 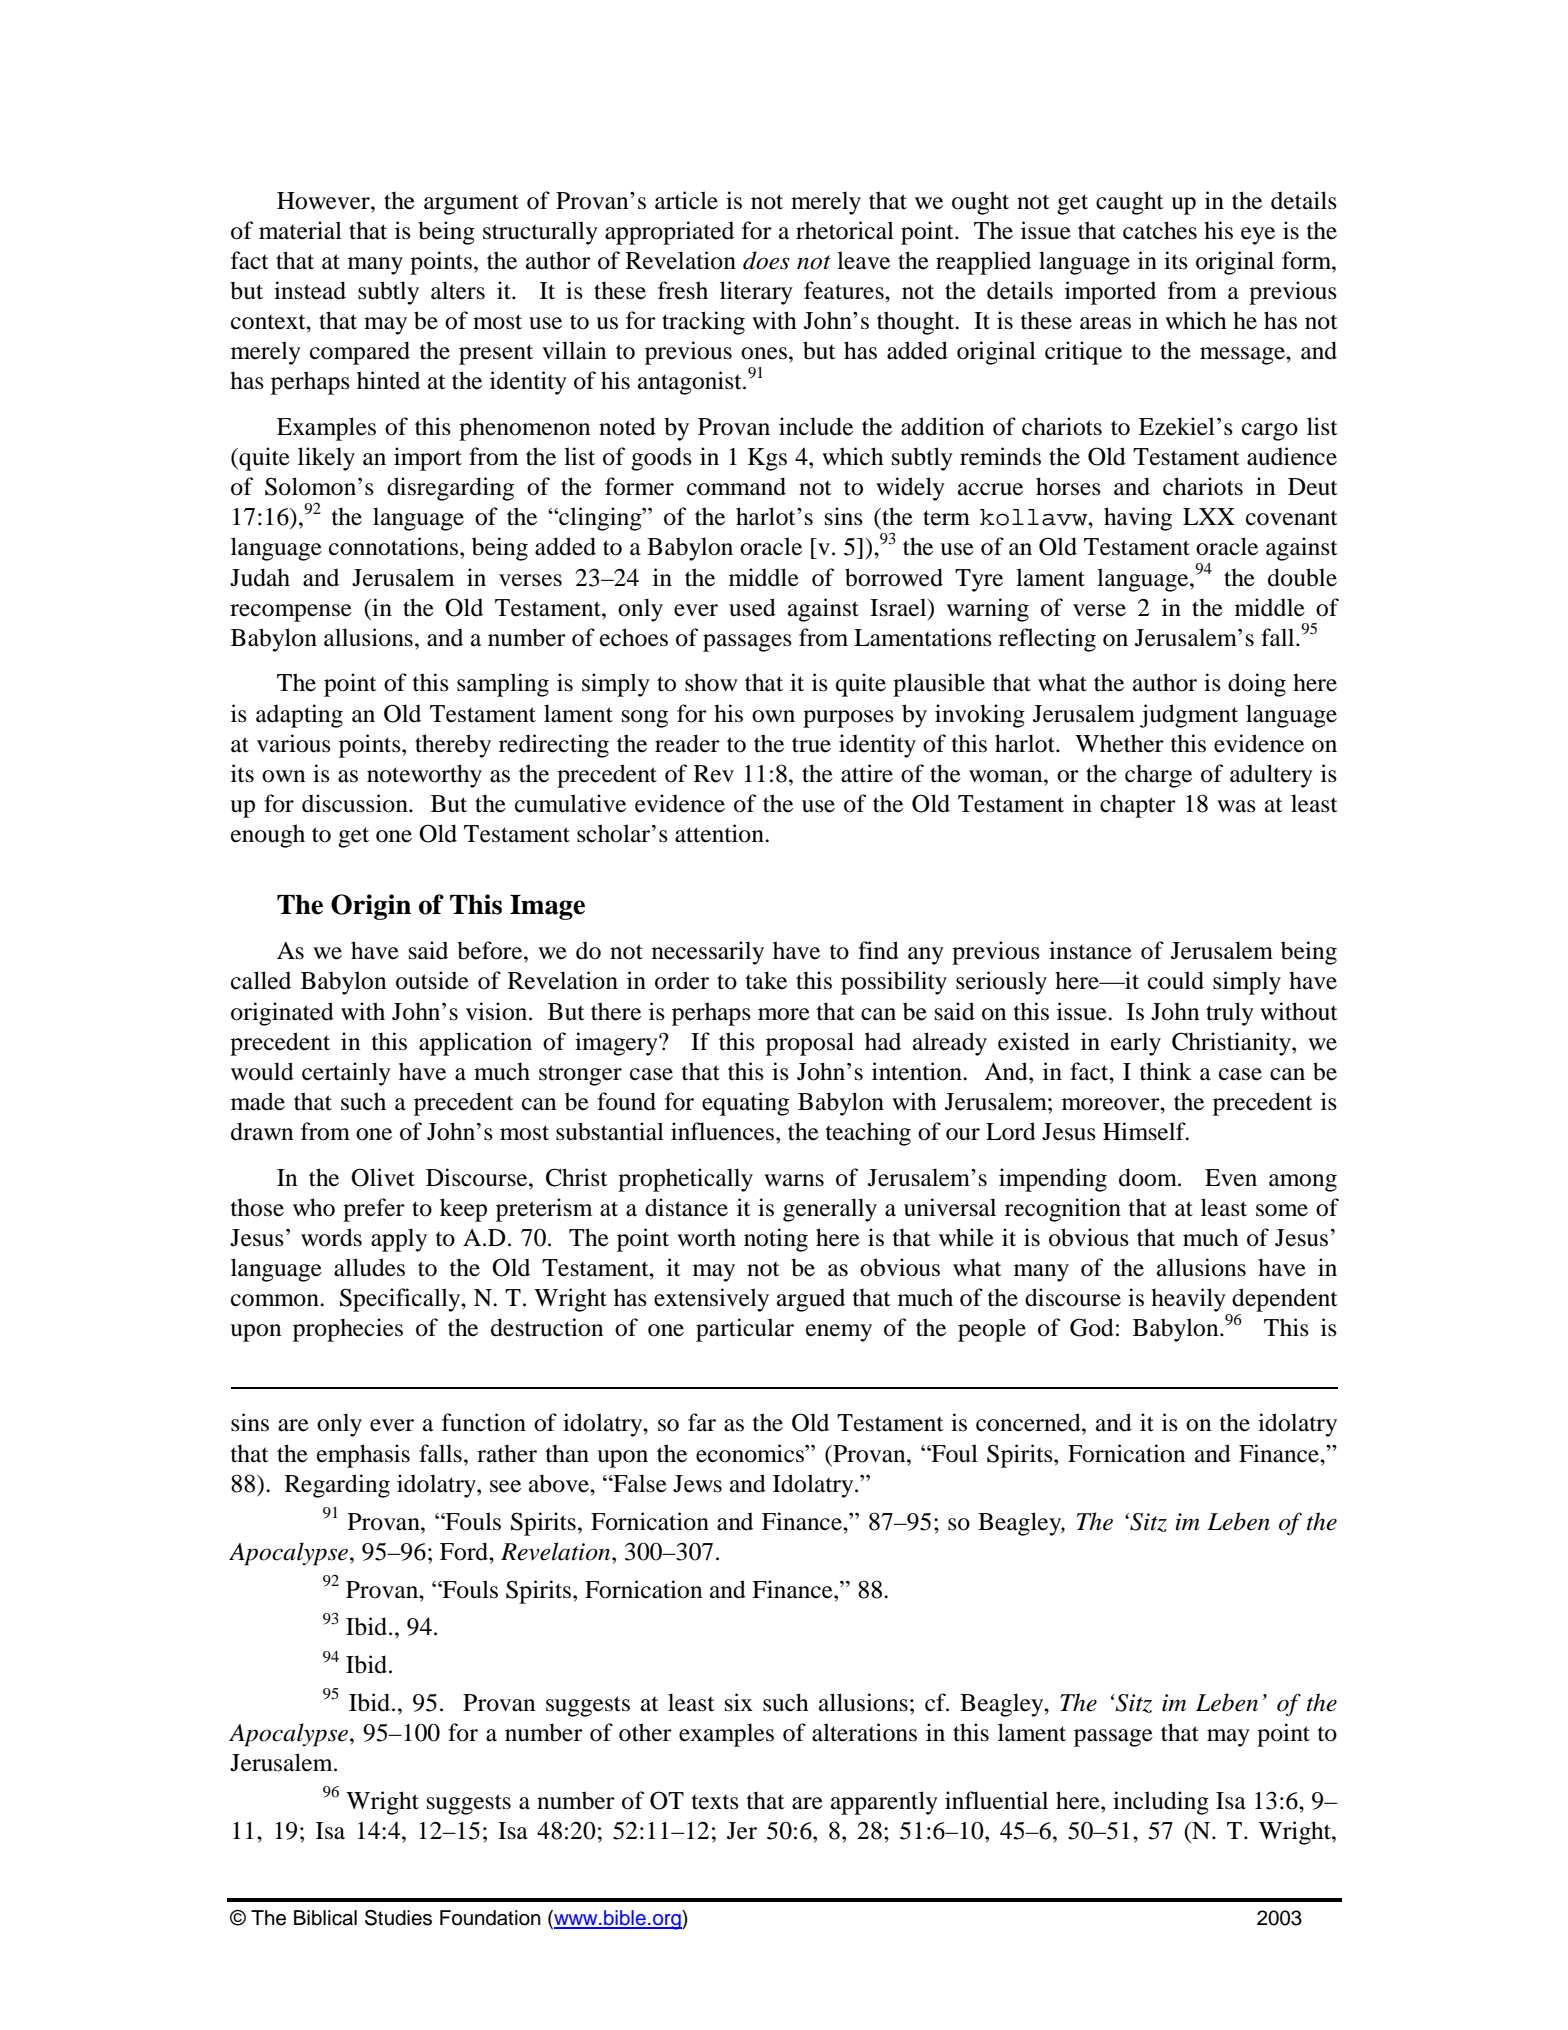 What do you see at coordinates (715, 1802) in the screenshot?
I see `texts` at bounding box center [715, 1802].
